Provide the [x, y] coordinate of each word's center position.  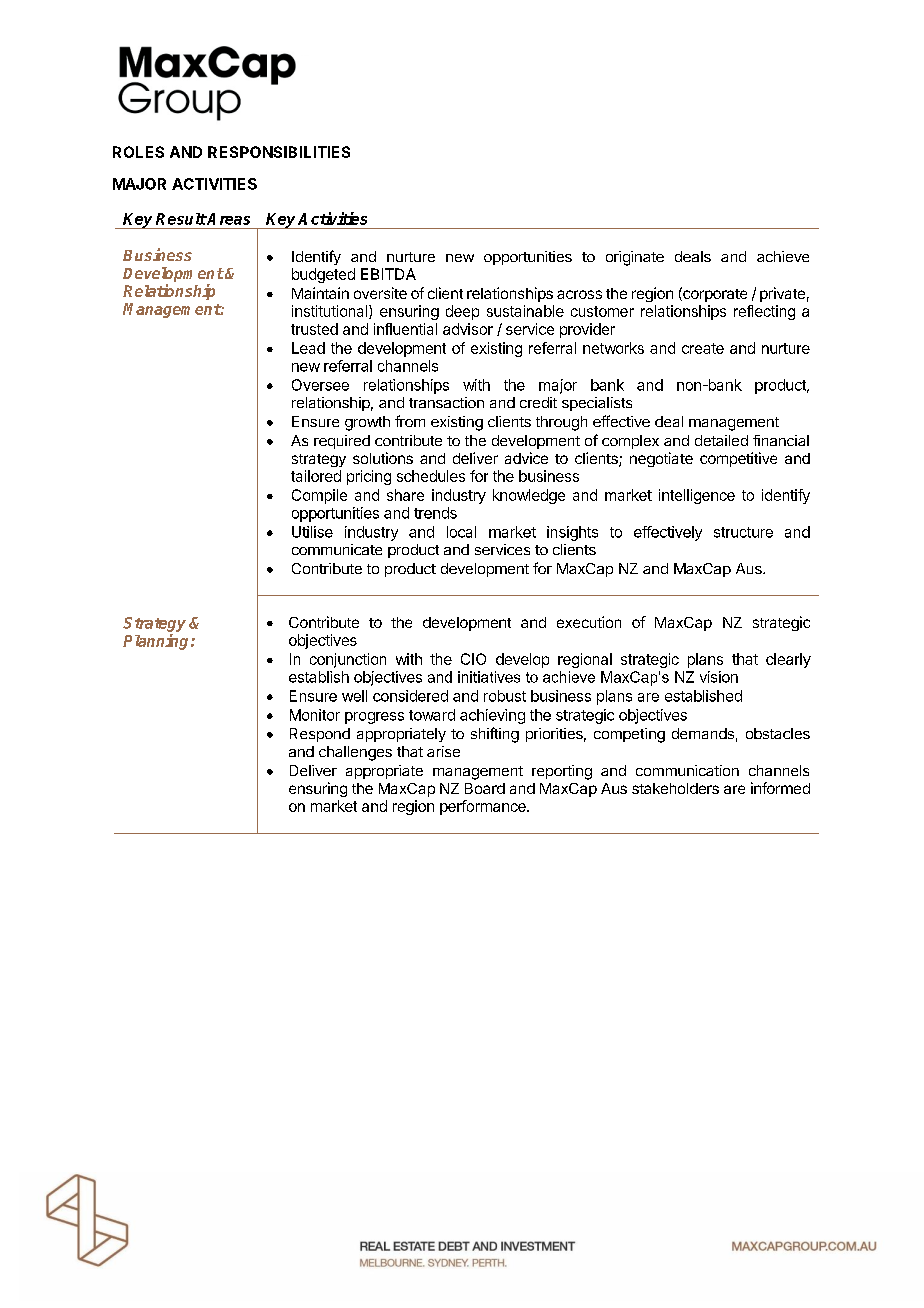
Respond [320, 735]
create [703, 348]
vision [719, 677]
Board [485, 788]
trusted [314, 329]
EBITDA [388, 274]
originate [635, 258]
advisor [468, 329]
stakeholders [675, 788]
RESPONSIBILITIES [279, 152]
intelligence [697, 496]
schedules [431, 476]
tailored [316, 476]
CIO [473, 659]
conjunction [348, 660]
